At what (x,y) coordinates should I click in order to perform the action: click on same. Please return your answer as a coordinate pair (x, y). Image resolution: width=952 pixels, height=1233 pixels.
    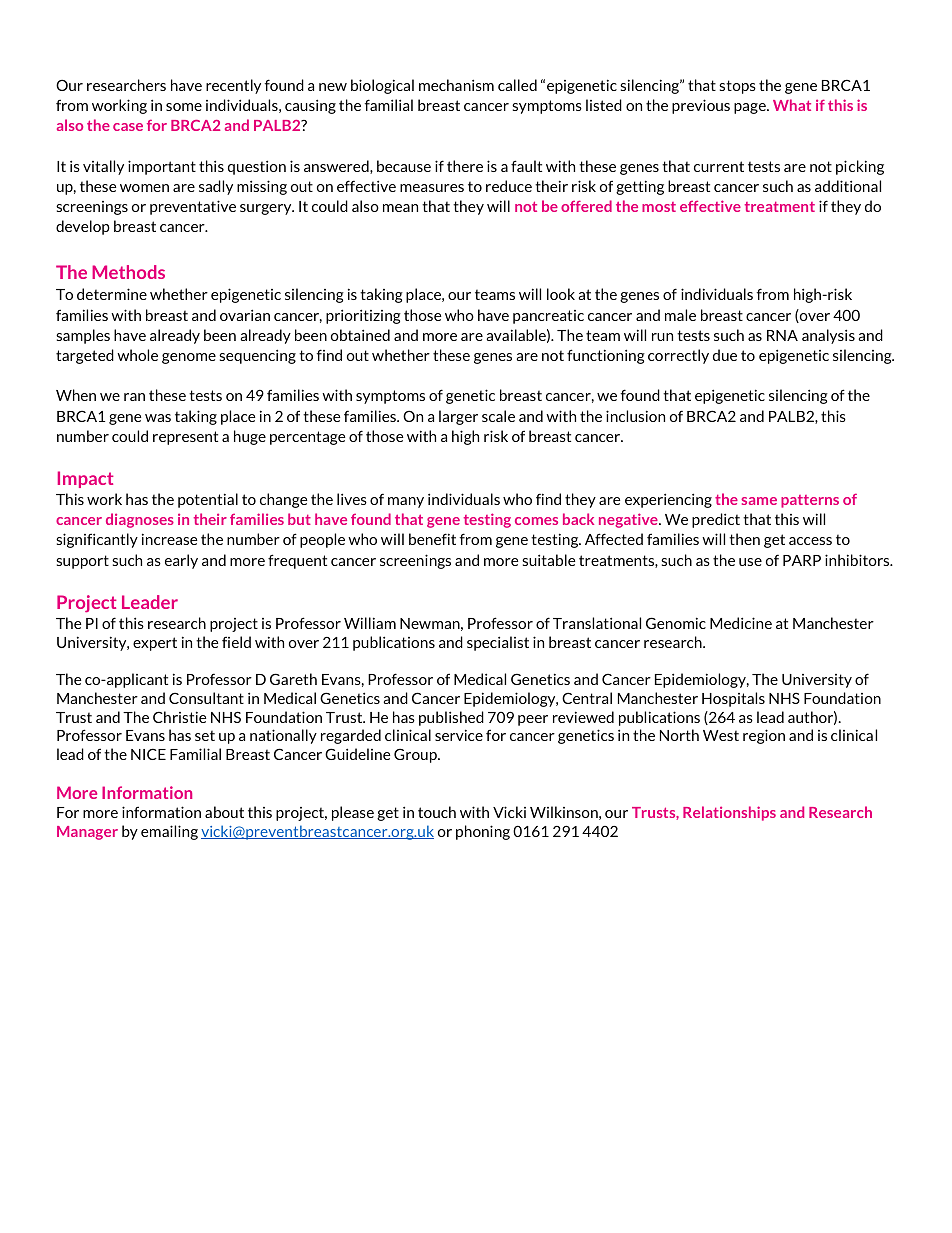
    Looking at the image, I should click on (759, 501).
